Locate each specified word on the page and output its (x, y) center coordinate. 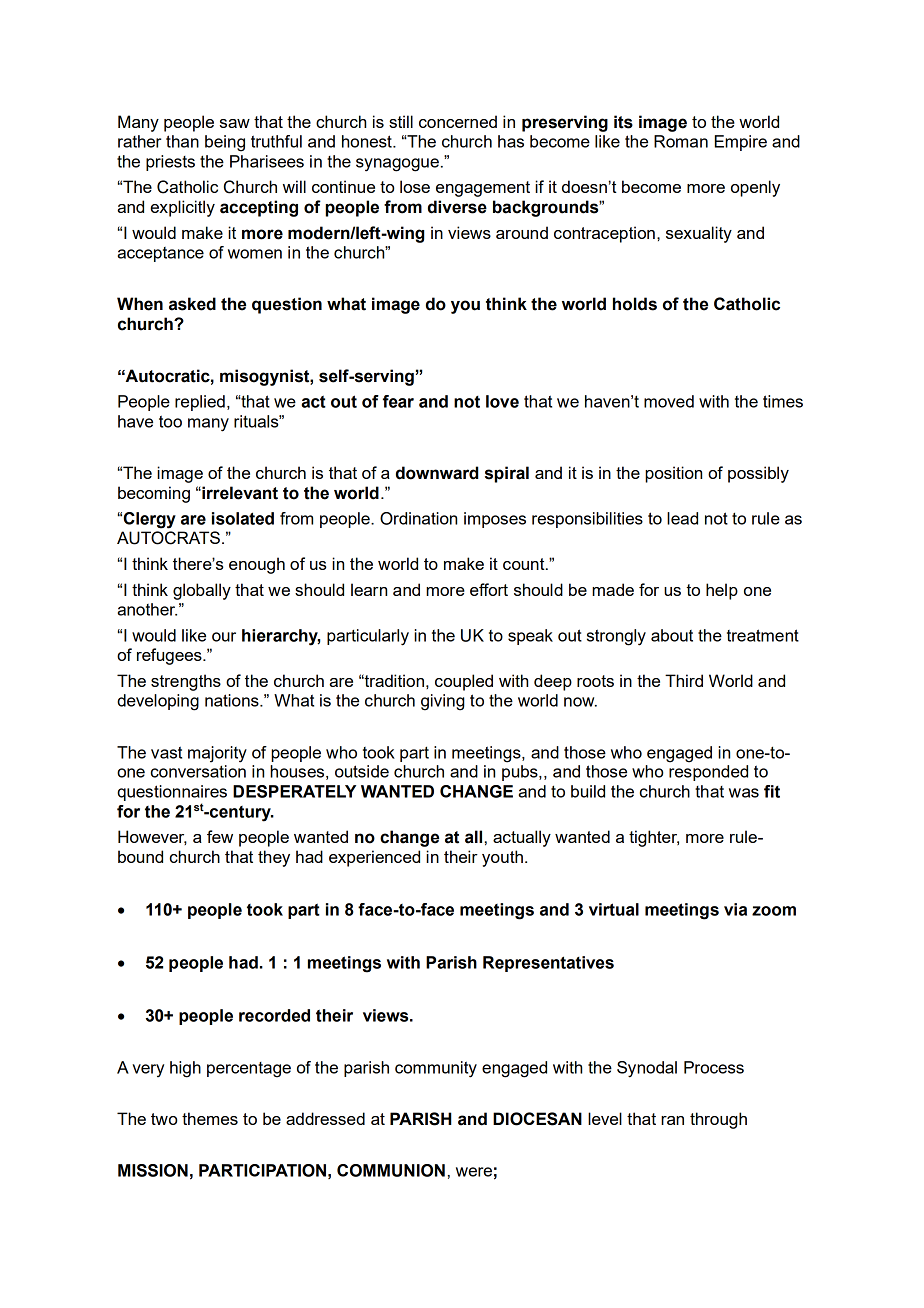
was (744, 793)
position (673, 474)
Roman (681, 141)
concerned (458, 121)
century (240, 814)
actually (522, 838)
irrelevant (239, 493)
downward (437, 473)
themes (210, 1118)
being (225, 143)
